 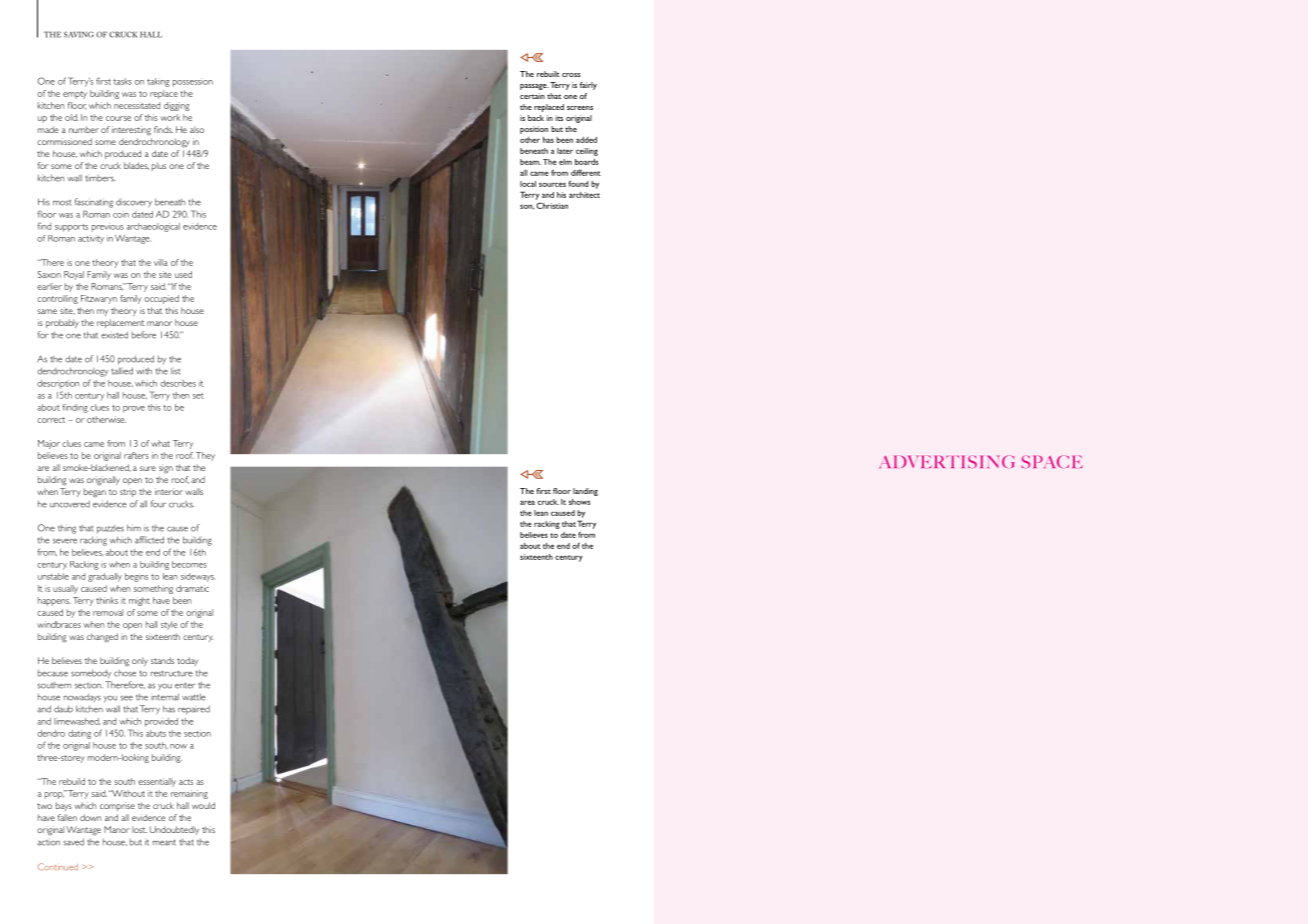 I want to click on ADVERTISING, so click(x=947, y=461).
